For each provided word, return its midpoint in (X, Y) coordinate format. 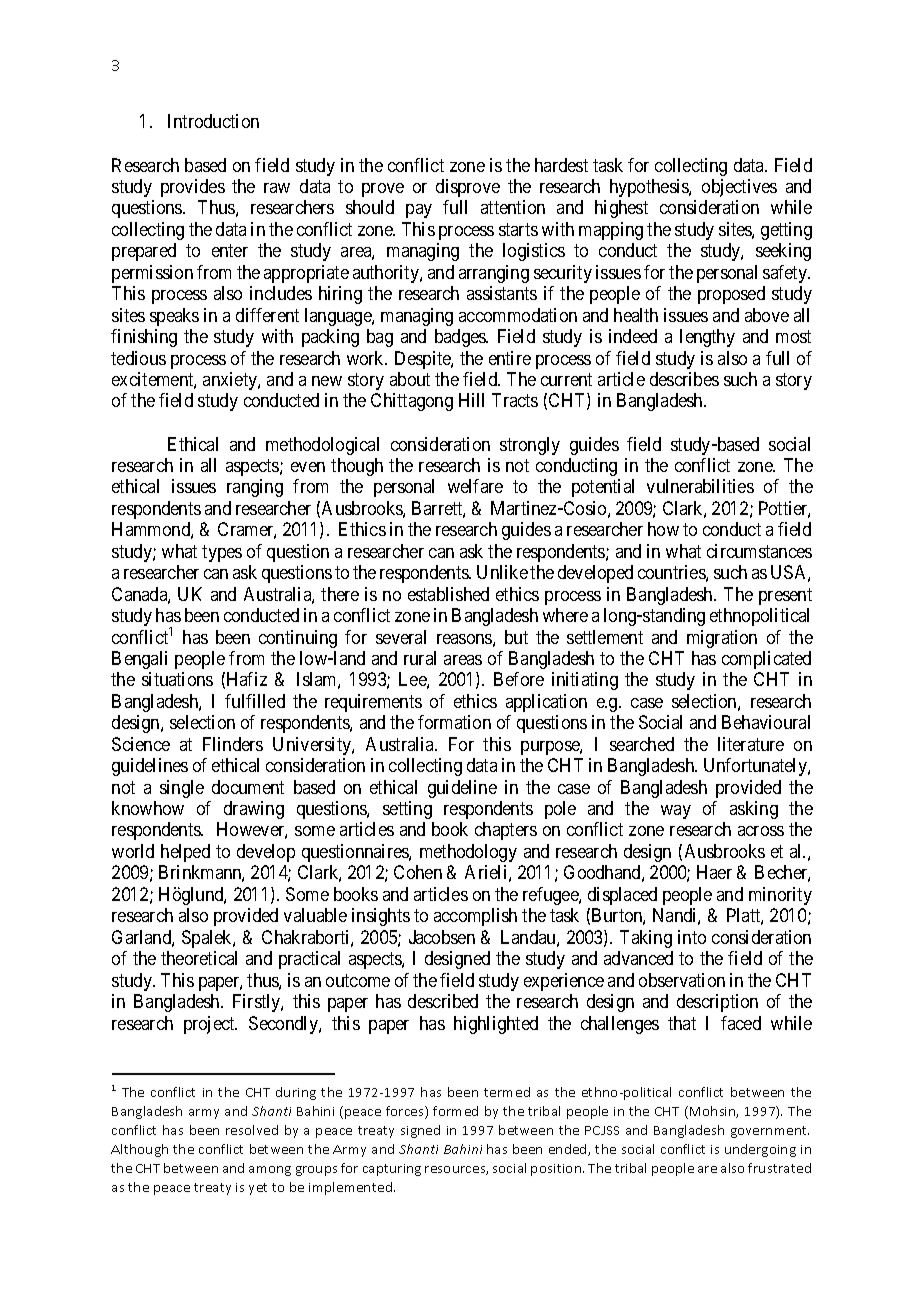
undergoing (760, 1150)
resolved (252, 1130)
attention (513, 207)
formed (455, 1111)
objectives (739, 188)
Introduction (213, 121)
